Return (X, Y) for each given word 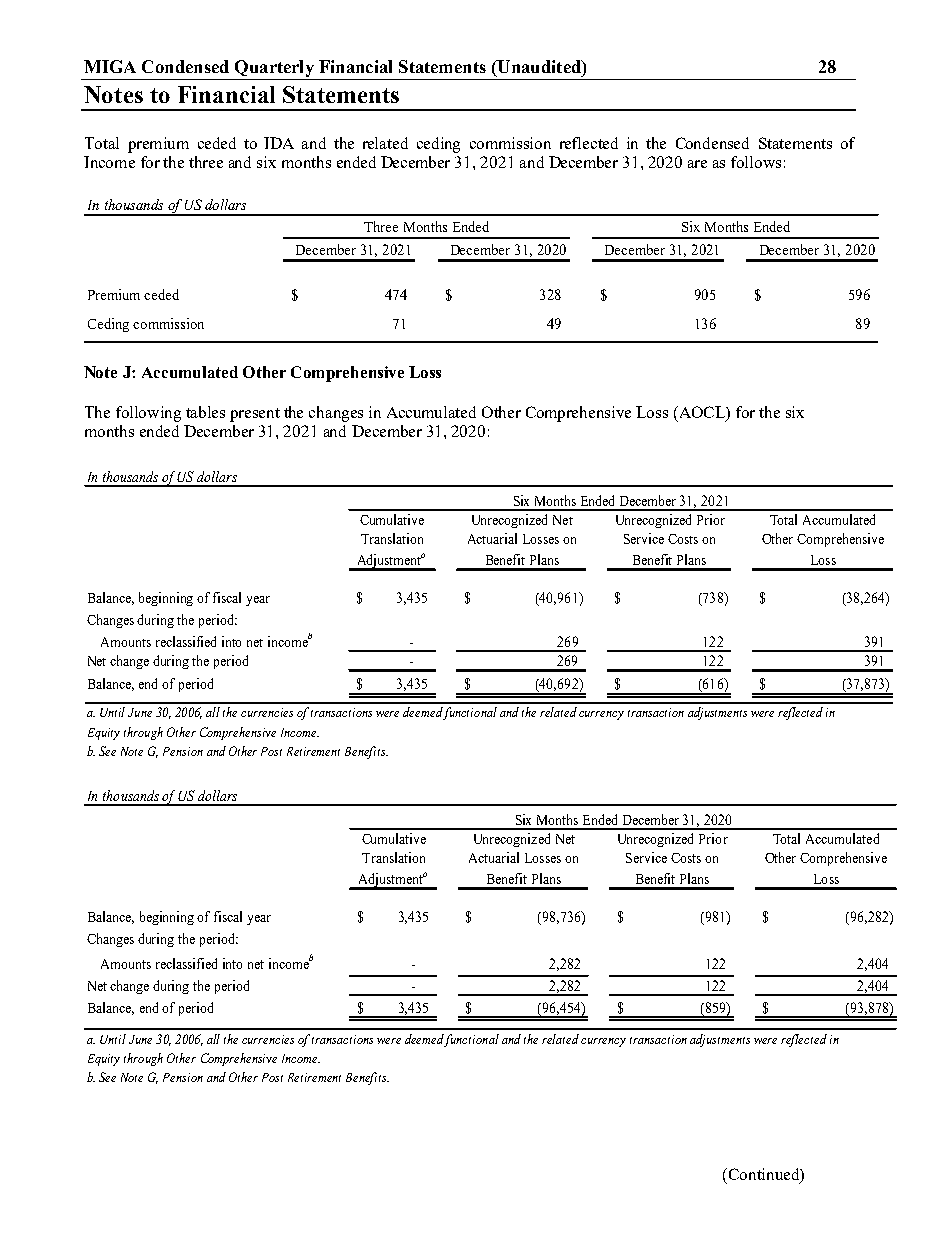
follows (756, 162)
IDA (279, 143)
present (255, 415)
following (148, 414)
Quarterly (274, 70)
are (697, 164)
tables (205, 412)
